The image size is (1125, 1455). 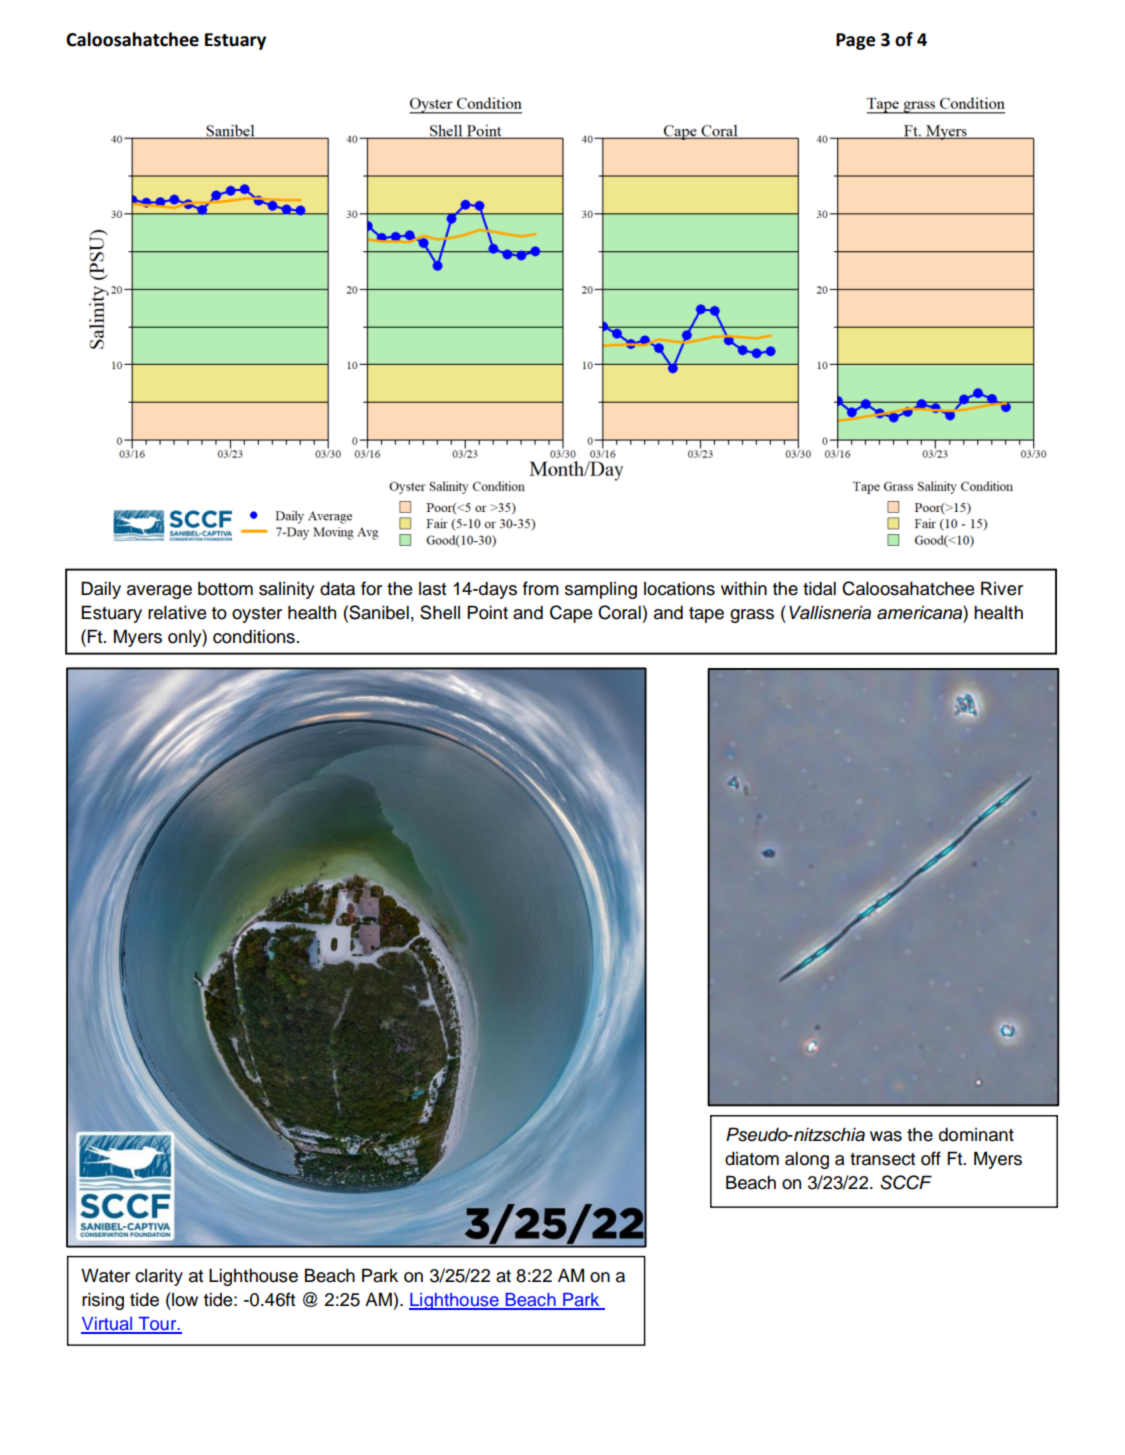 I want to click on Cape, so click(x=571, y=614).
